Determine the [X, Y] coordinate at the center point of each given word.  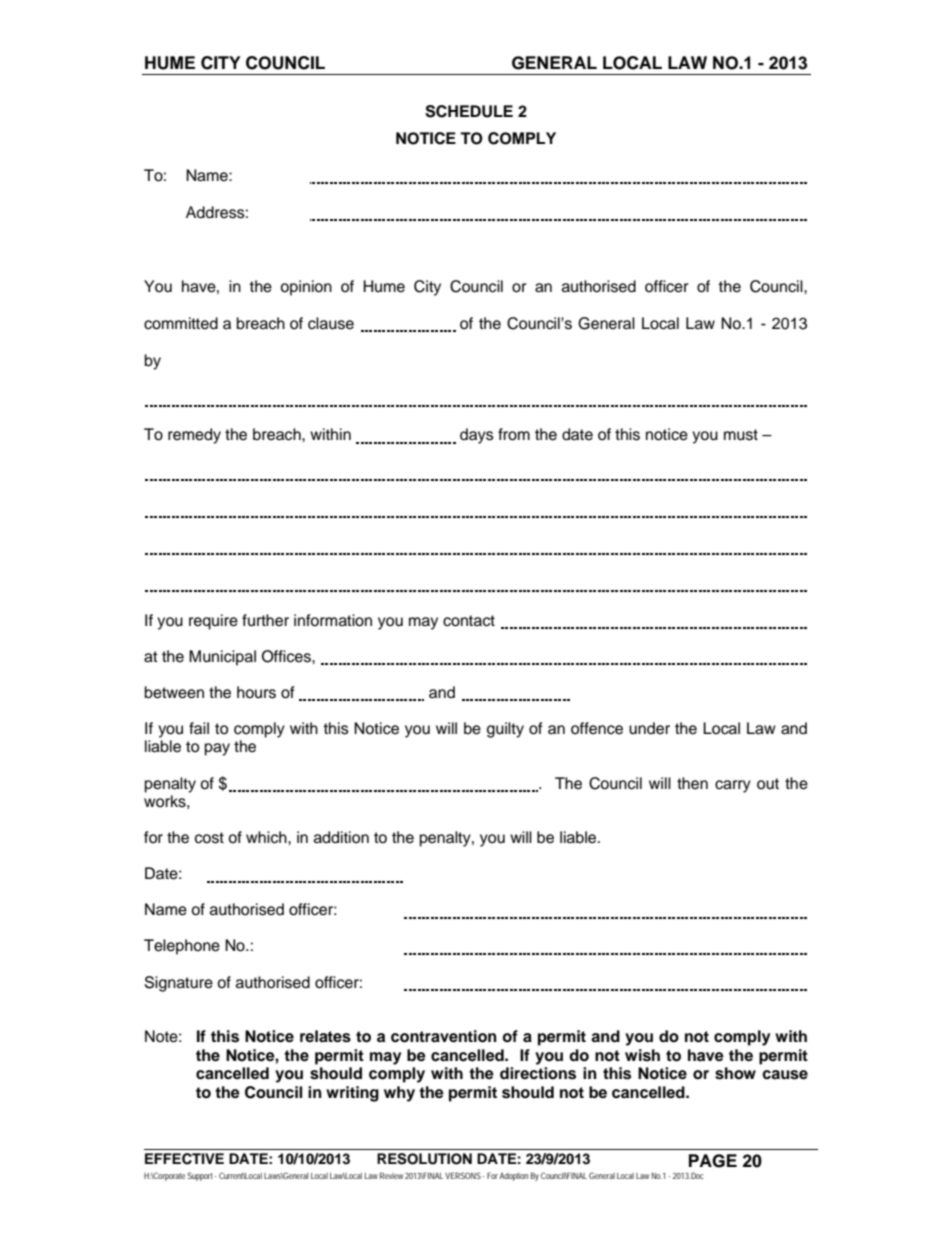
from [514, 434]
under [649, 728]
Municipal [222, 658]
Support [201, 1176]
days [477, 436]
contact [469, 621]
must [741, 435]
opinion [306, 288]
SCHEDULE [469, 111]
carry [733, 786]
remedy [194, 436]
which [267, 837]
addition [341, 837]
